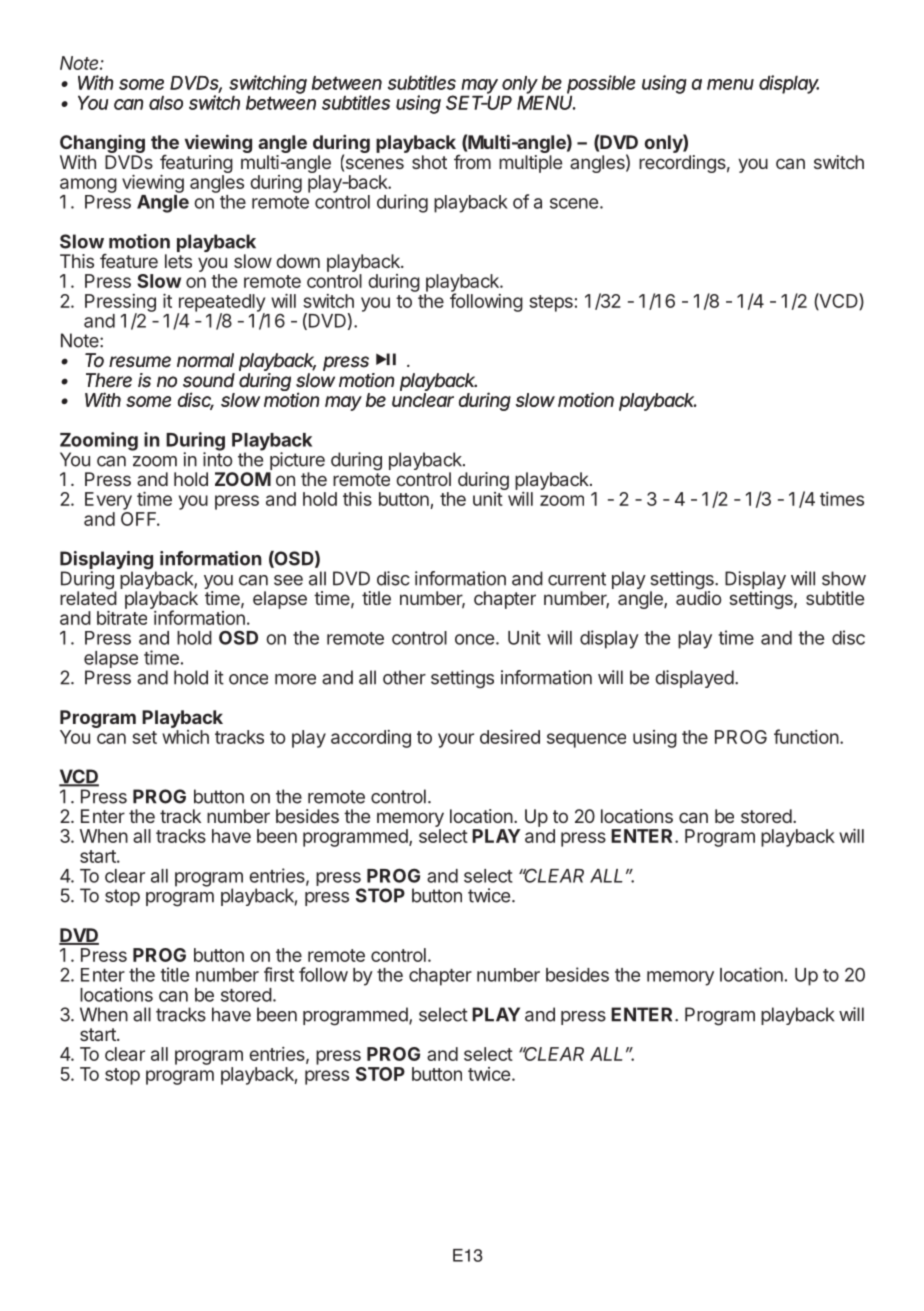 The height and width of the screenshot is (1311, 924). I want to click on possible, so click(601, 85).
